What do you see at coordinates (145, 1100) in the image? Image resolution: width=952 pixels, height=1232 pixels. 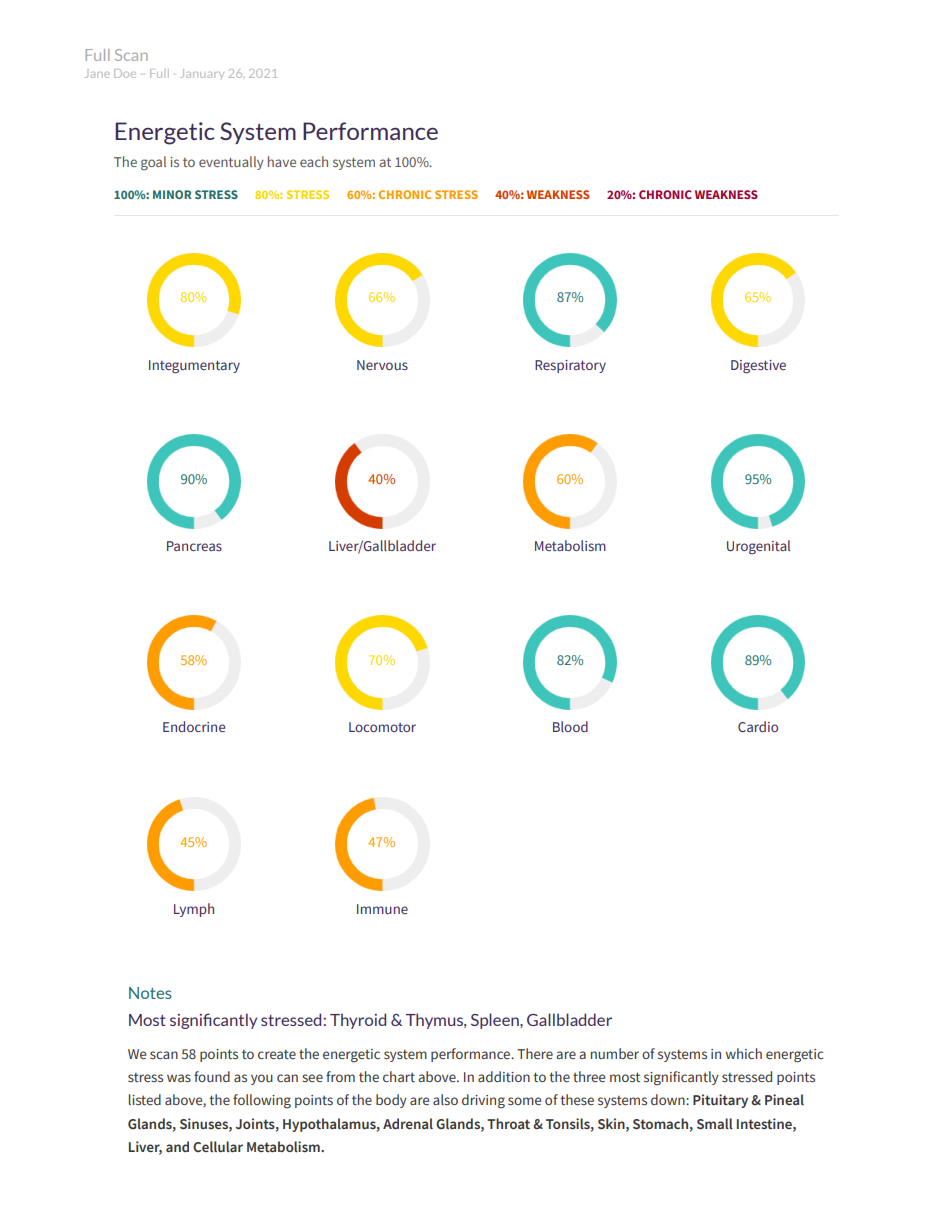 I see `listed` at bounding box center [145, 1100].
